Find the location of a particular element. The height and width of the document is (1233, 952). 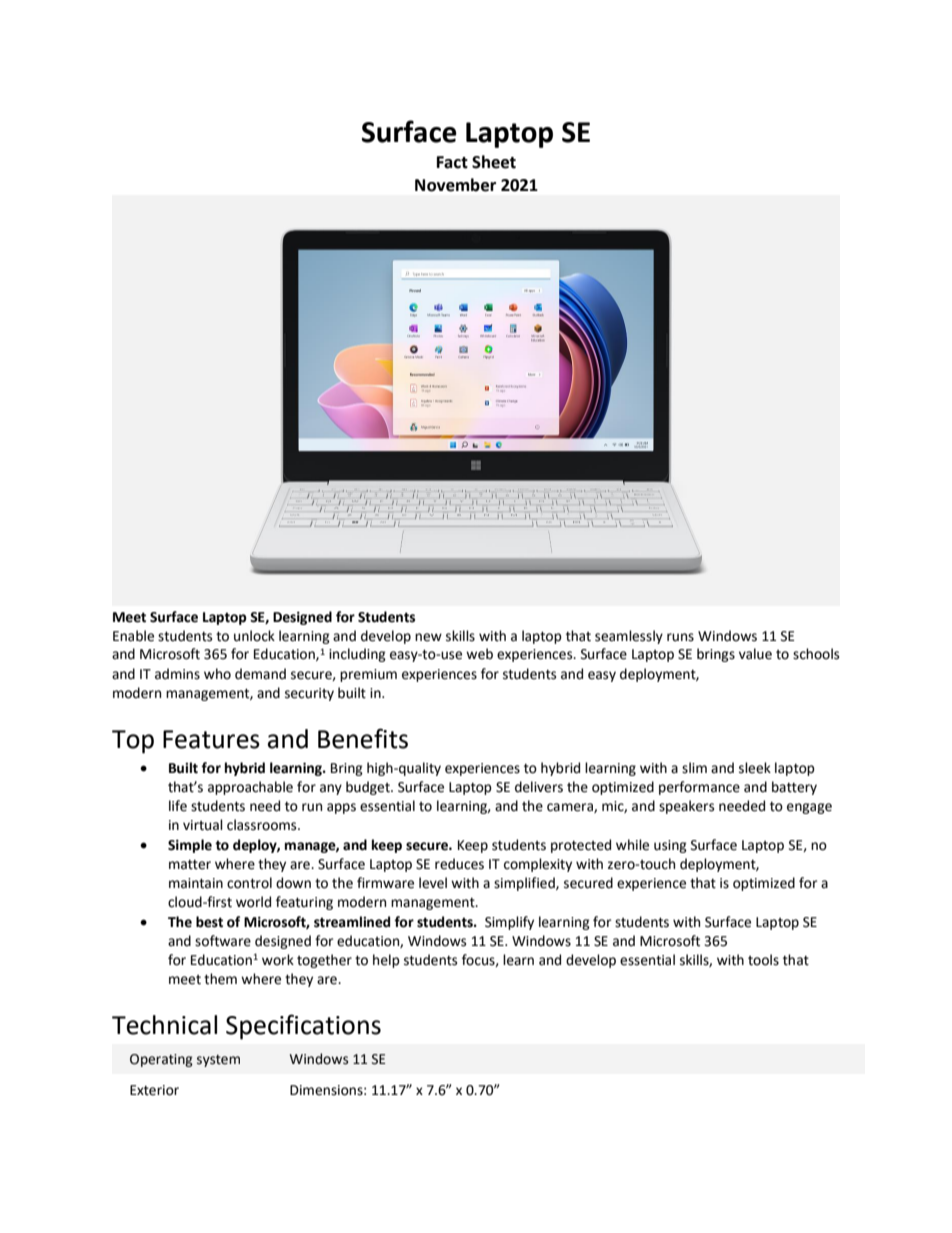

Sheet is located at coordinates (494, 162).
